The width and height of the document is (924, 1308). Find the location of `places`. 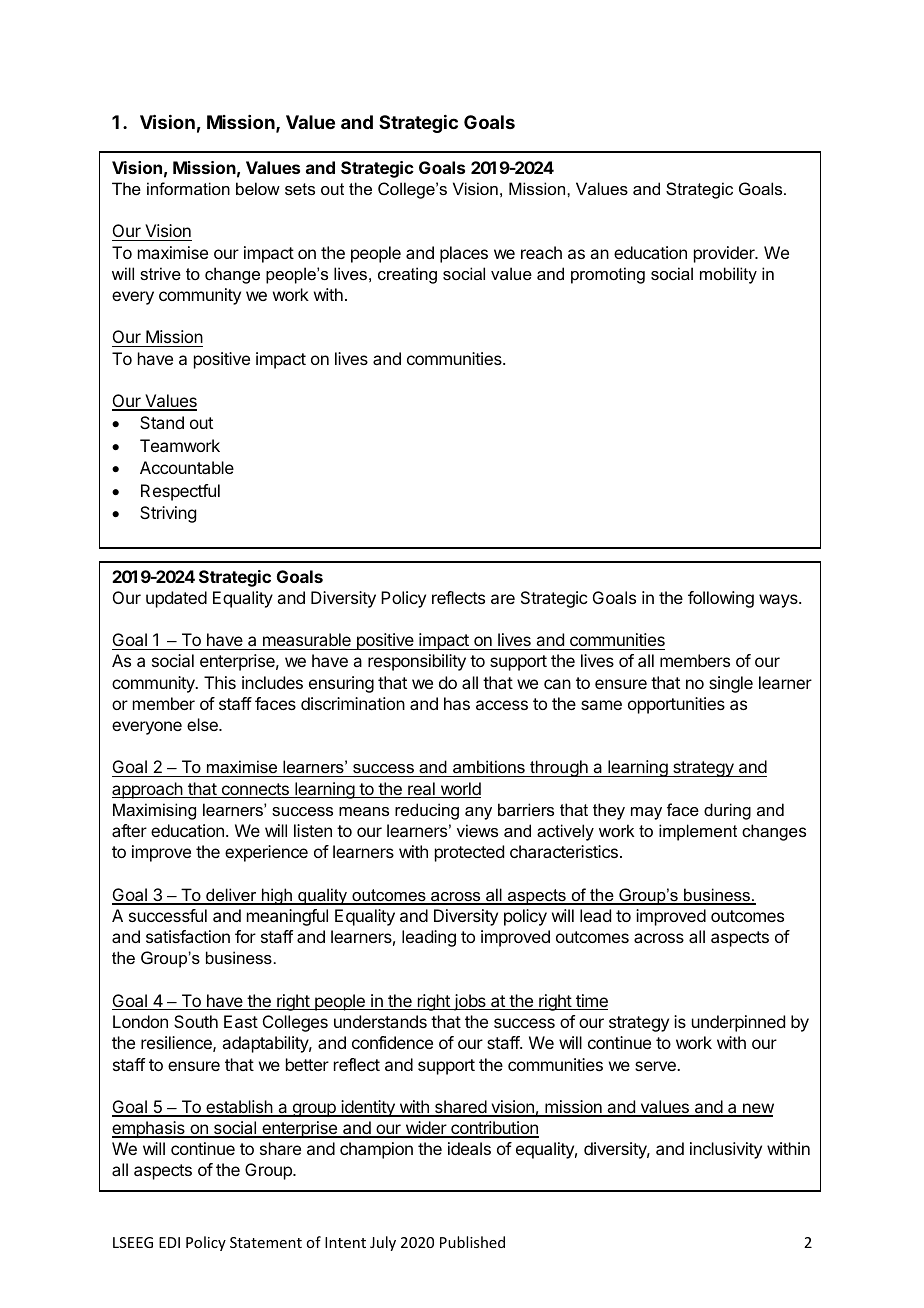

places is located at coordinates (464, 254).
